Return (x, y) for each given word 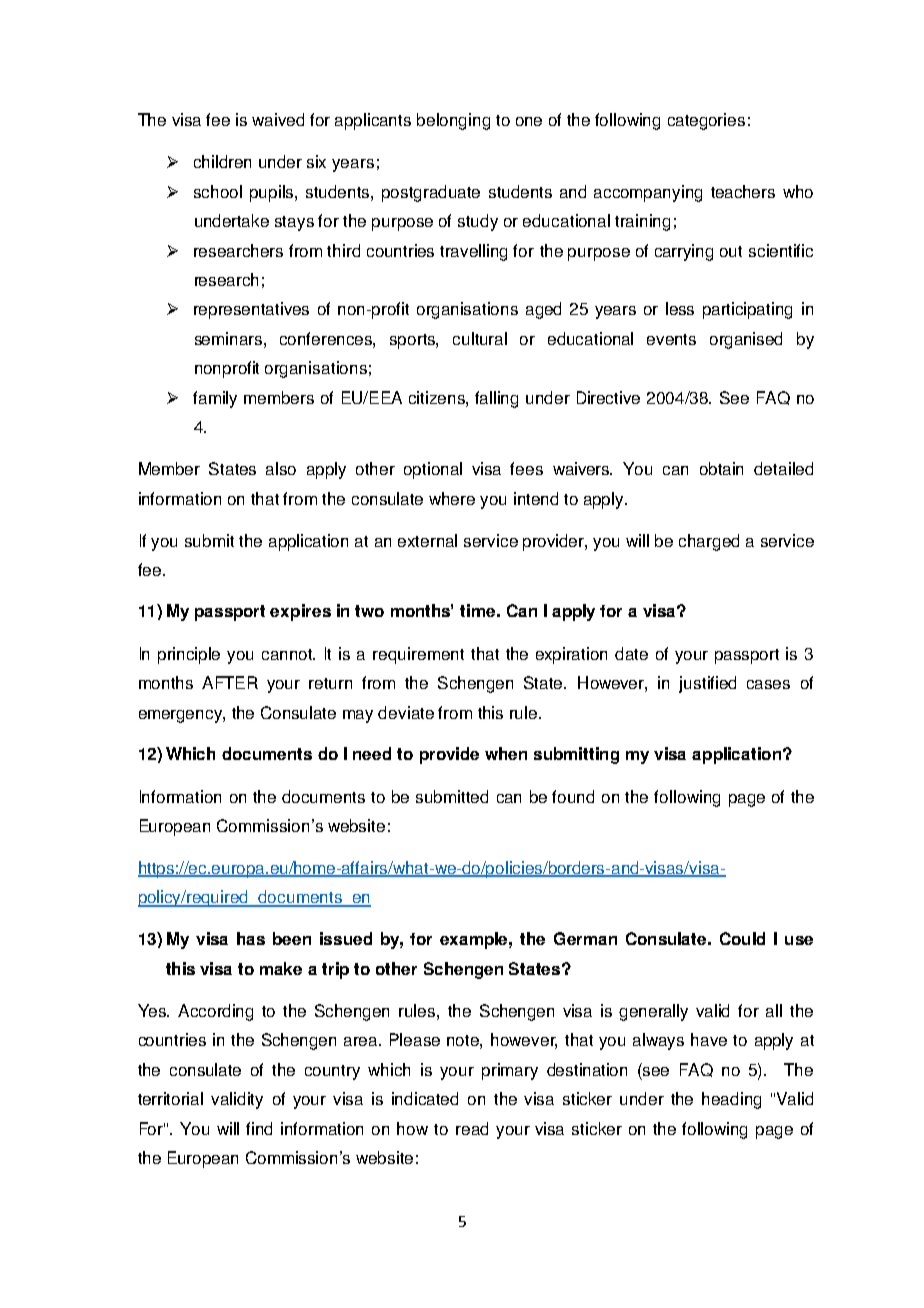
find (259, 1128)
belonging (453, 121)
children (222, 161)
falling (496, 399)
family (215, 399)
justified (707, 684)
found (573, 796)
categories (706, 121)
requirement (418, 655)
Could (742, 938)
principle (189, 655)
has (251, 938)
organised (746, 340)
